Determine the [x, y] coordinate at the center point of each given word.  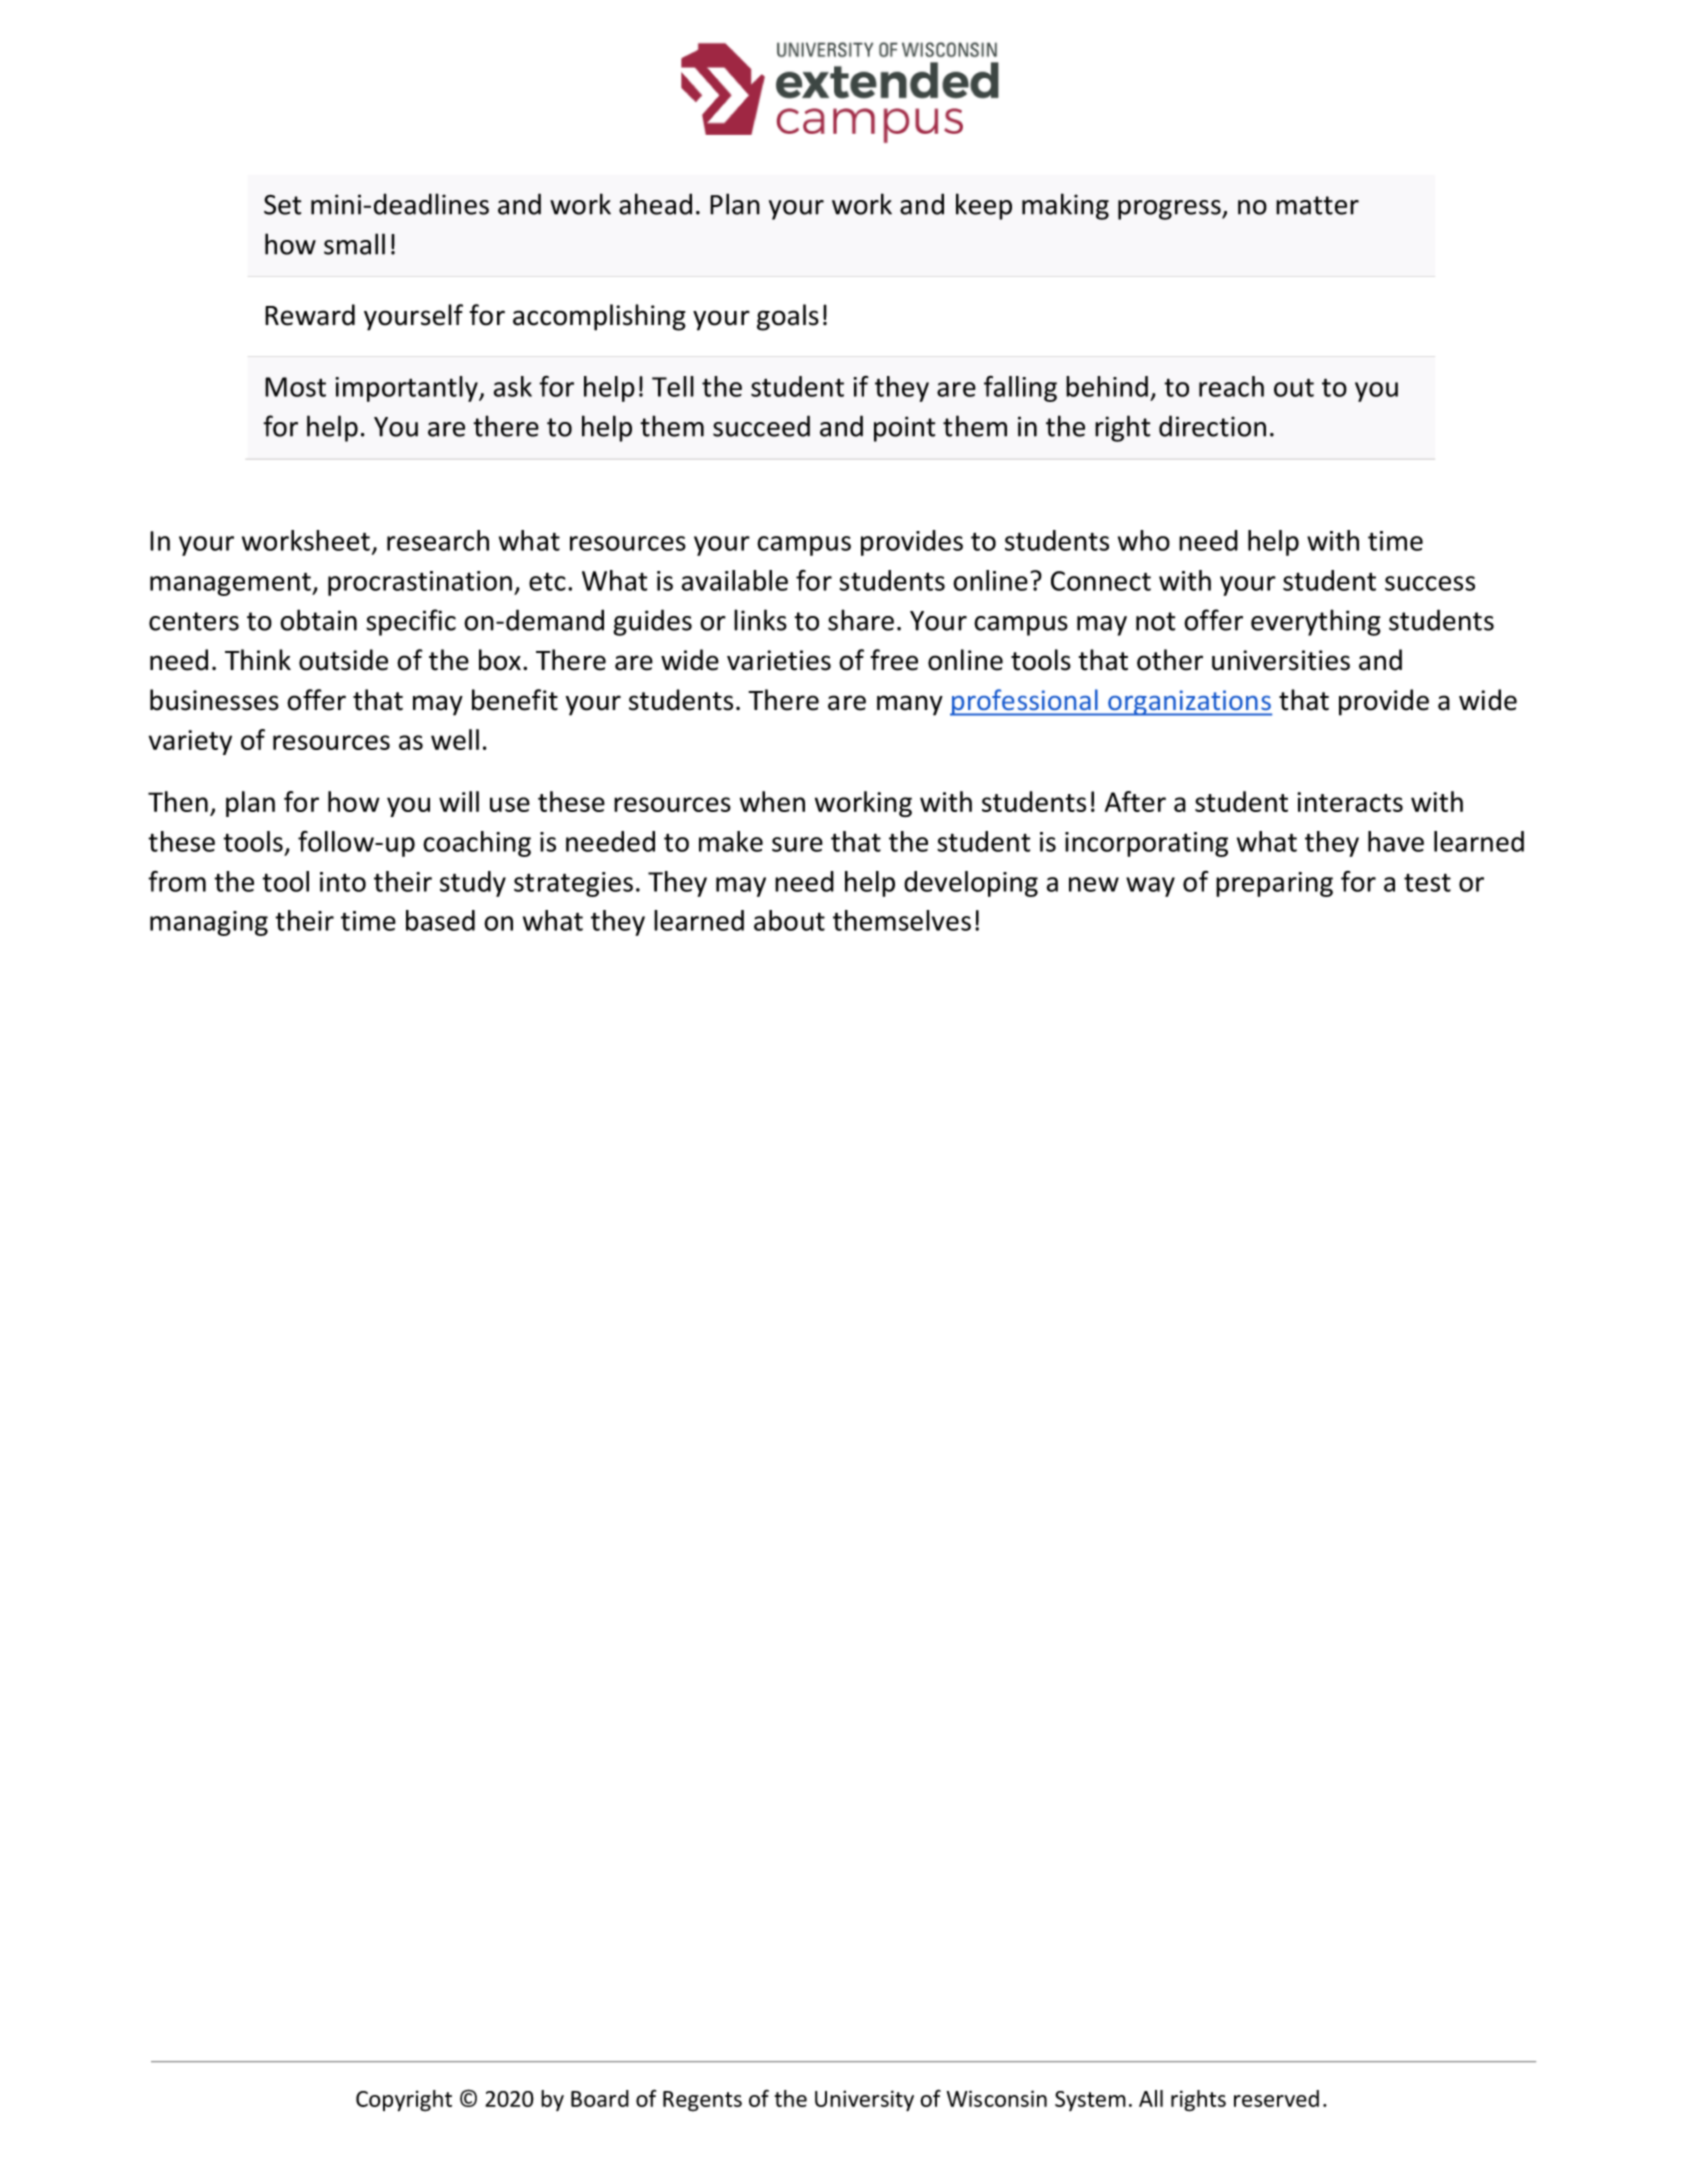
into [343, 882]
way [1150, 887]
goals [788, 317]
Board [600, 2098]
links [760, 620]
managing [209, 923]
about [789, 920]
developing [971, 884]
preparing [1274, 884]
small [354, 244]
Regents [702, 2101]
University [864, 2100]
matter [1317, 205]
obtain [318, 620]
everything [1316, 622]
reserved [1276, 2098]
